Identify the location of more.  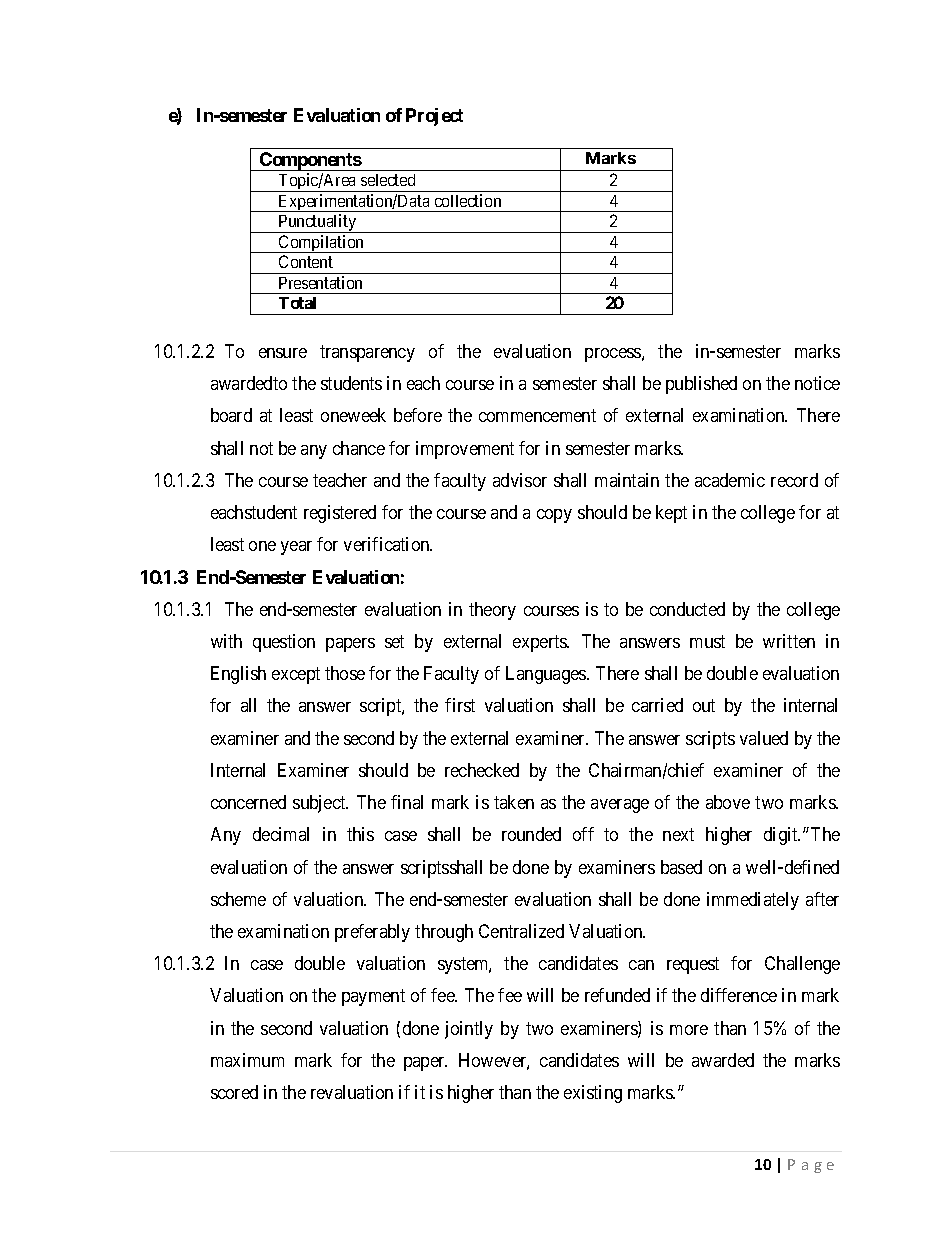
(689, 1030).
